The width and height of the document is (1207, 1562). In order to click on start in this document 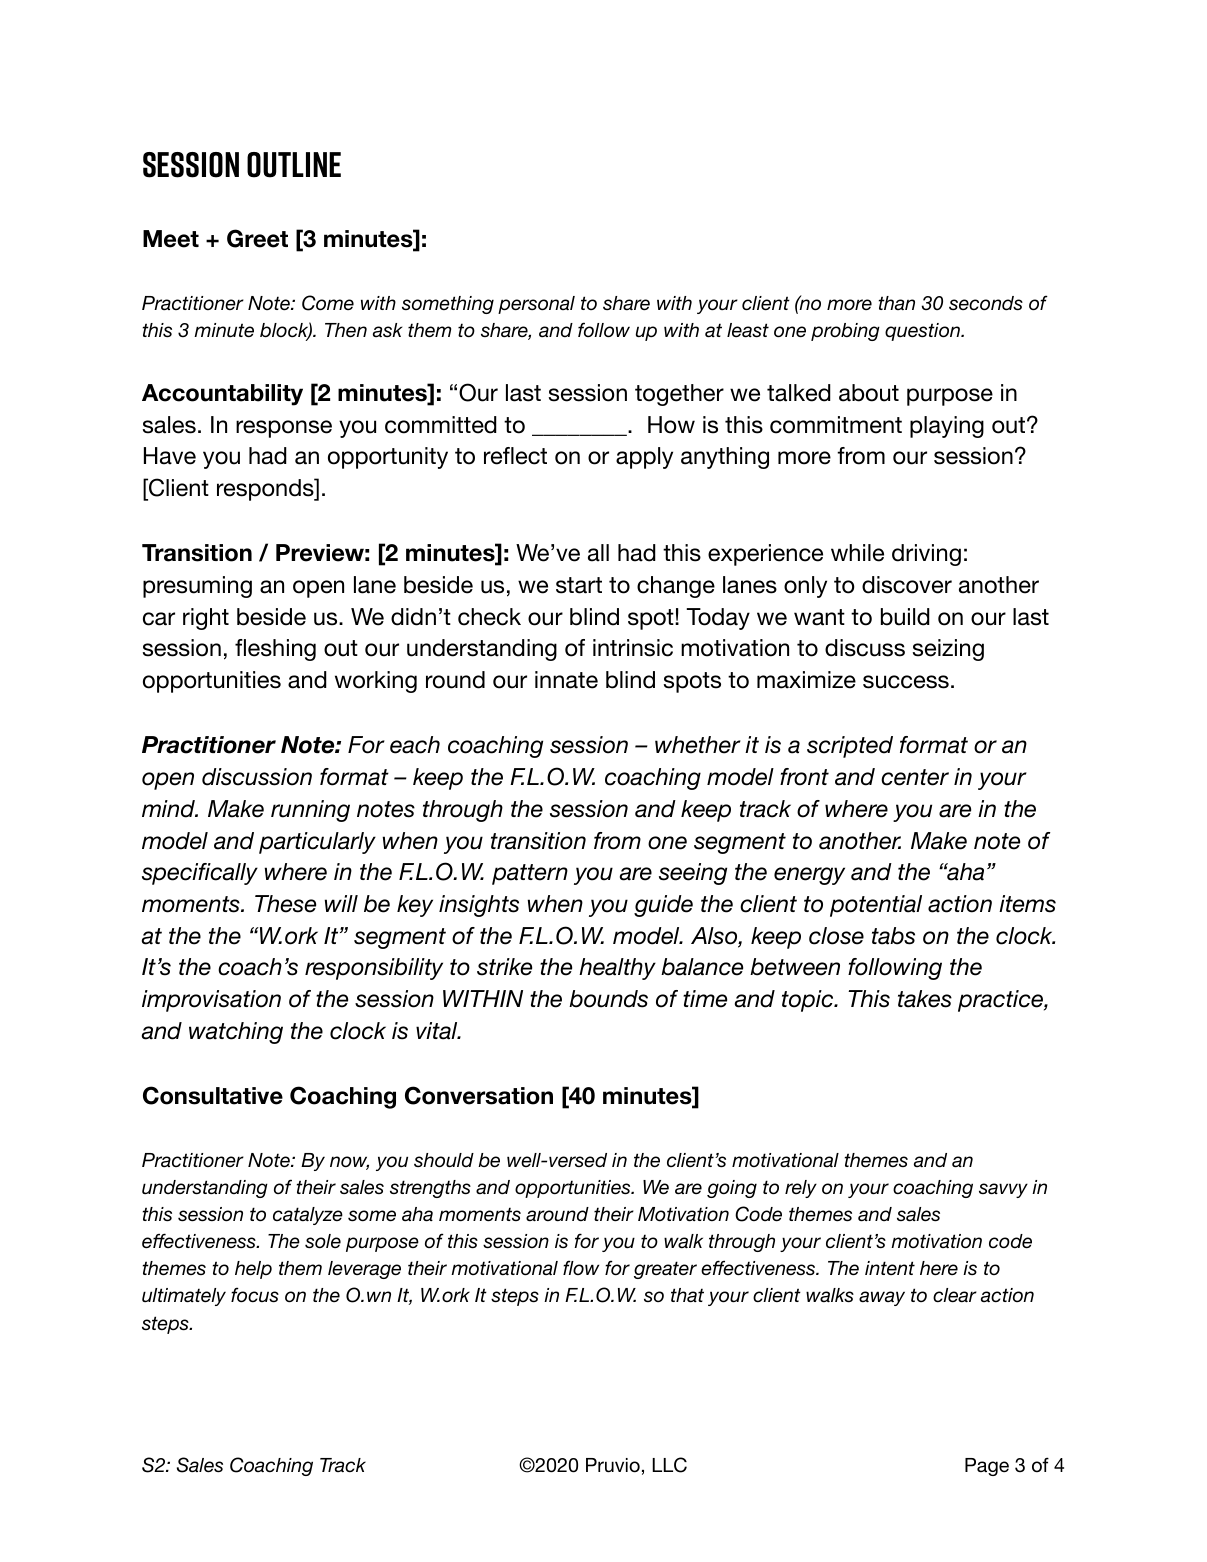, I will do `click(579, 585)`.
